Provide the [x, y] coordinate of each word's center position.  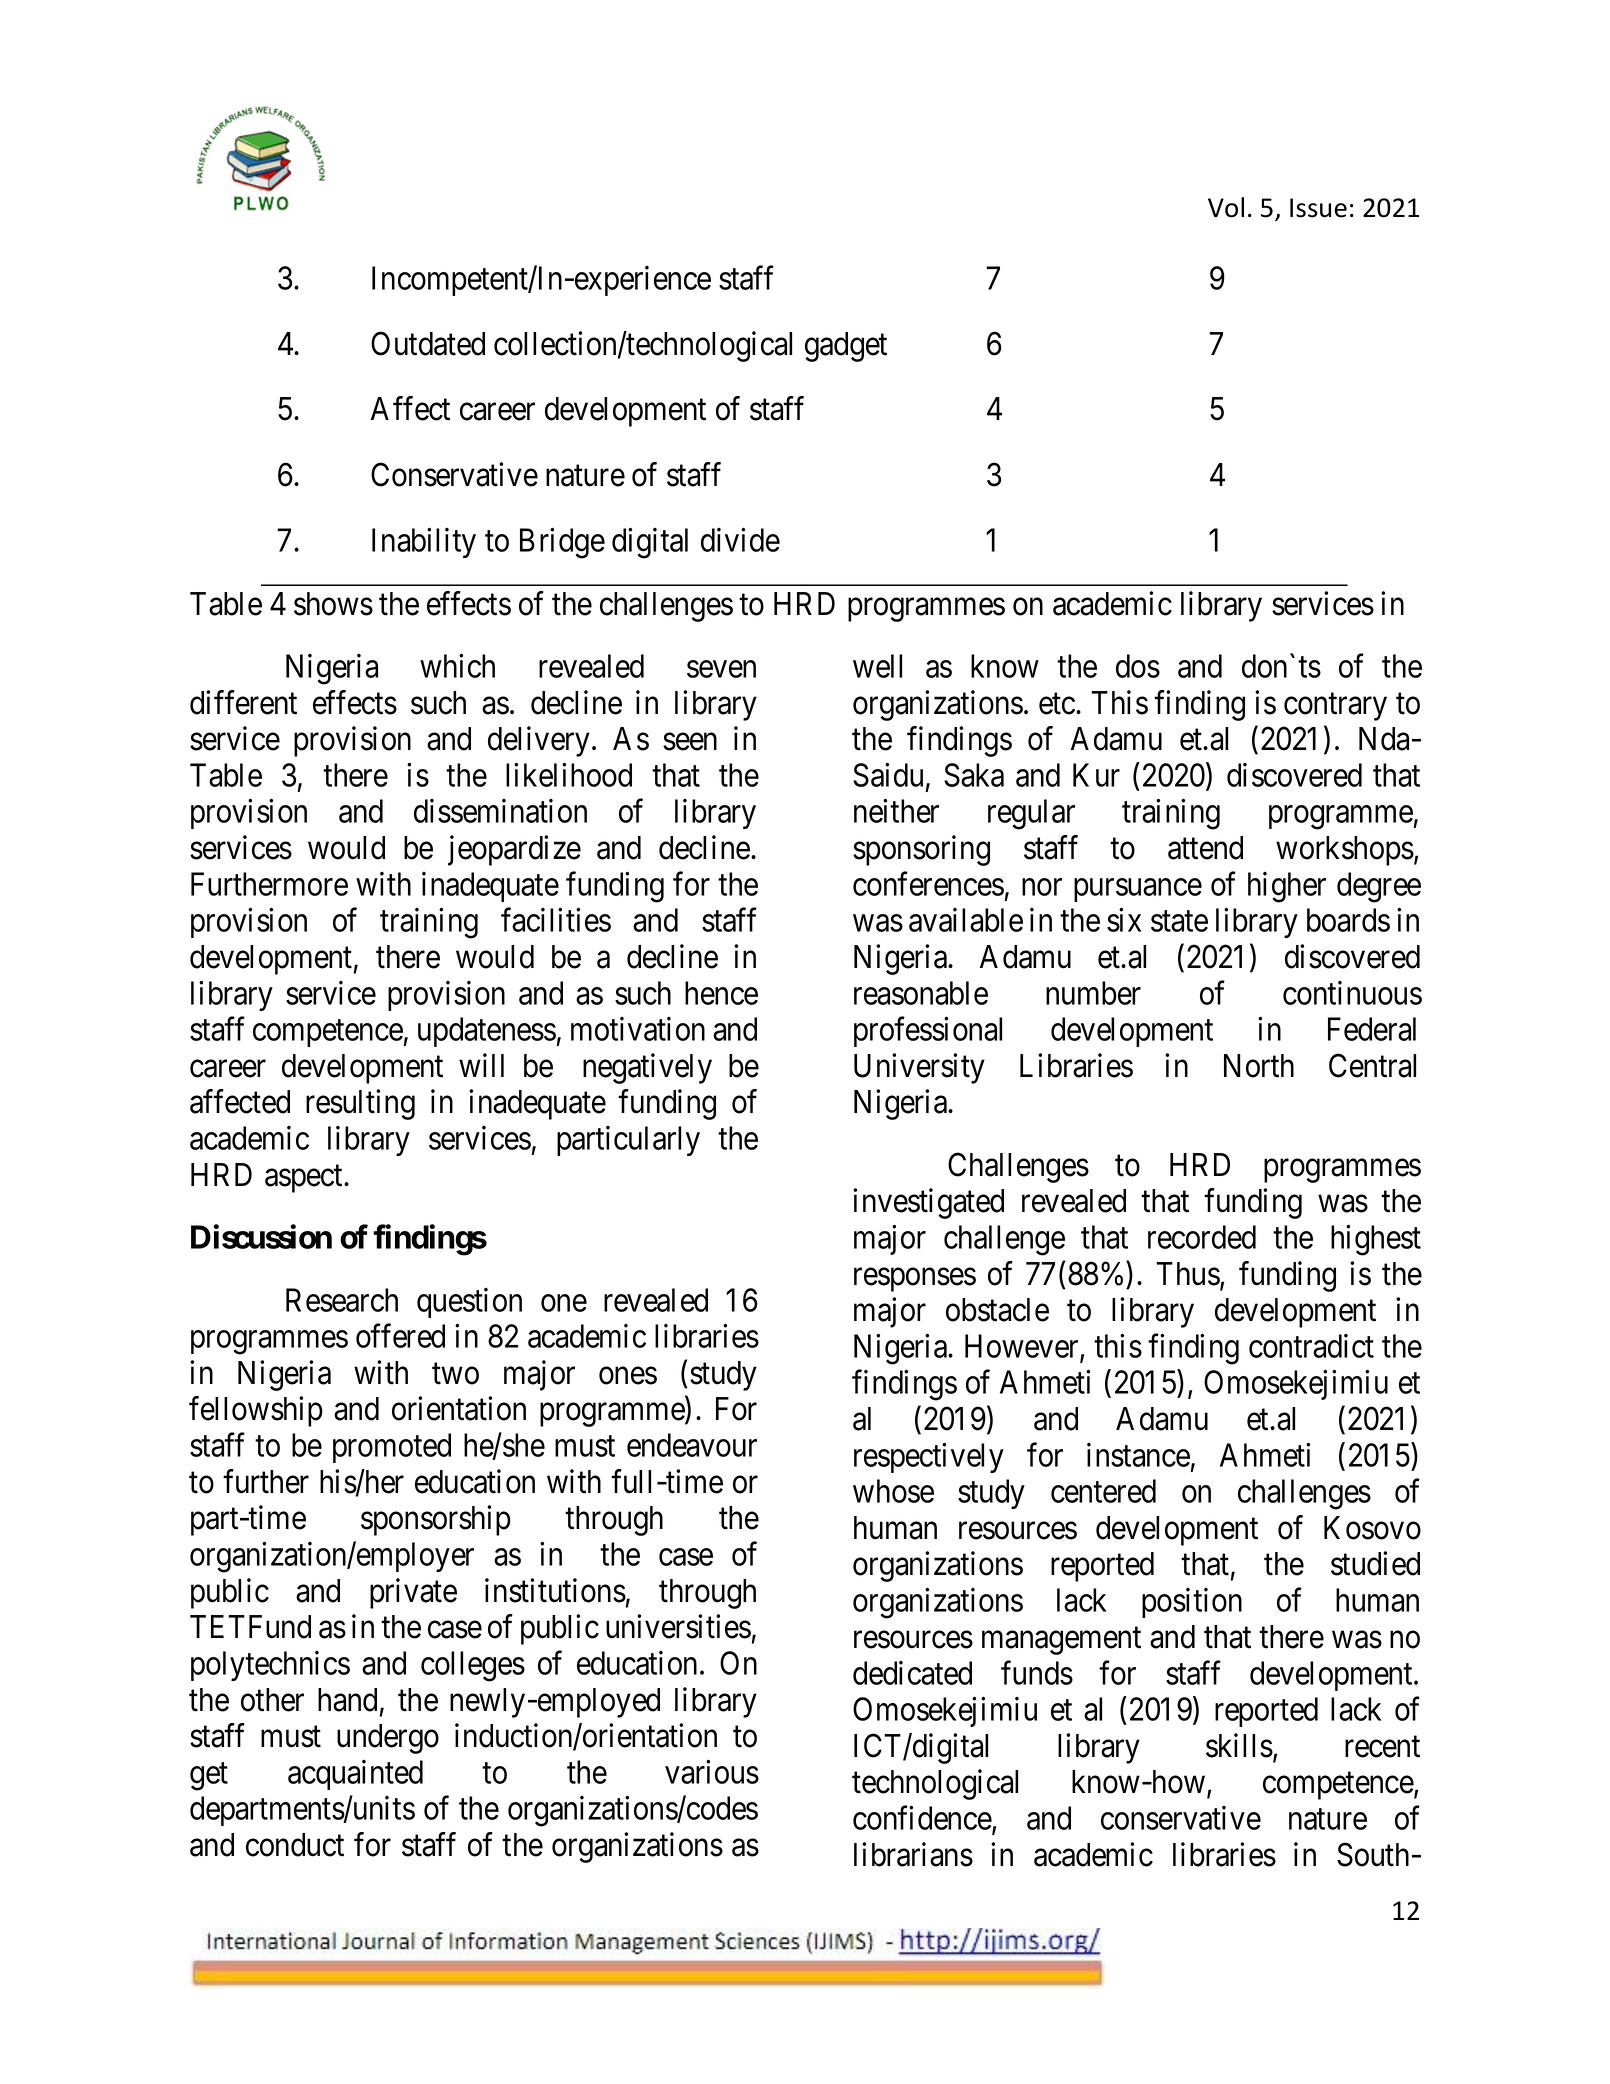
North [1259, 1066]
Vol [1226, 207]
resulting [360, 1104]
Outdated [428, 343]
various [712, 1772]
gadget [846, 347]
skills [1239, 1745]
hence [721, 993]
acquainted [355, 1775]
